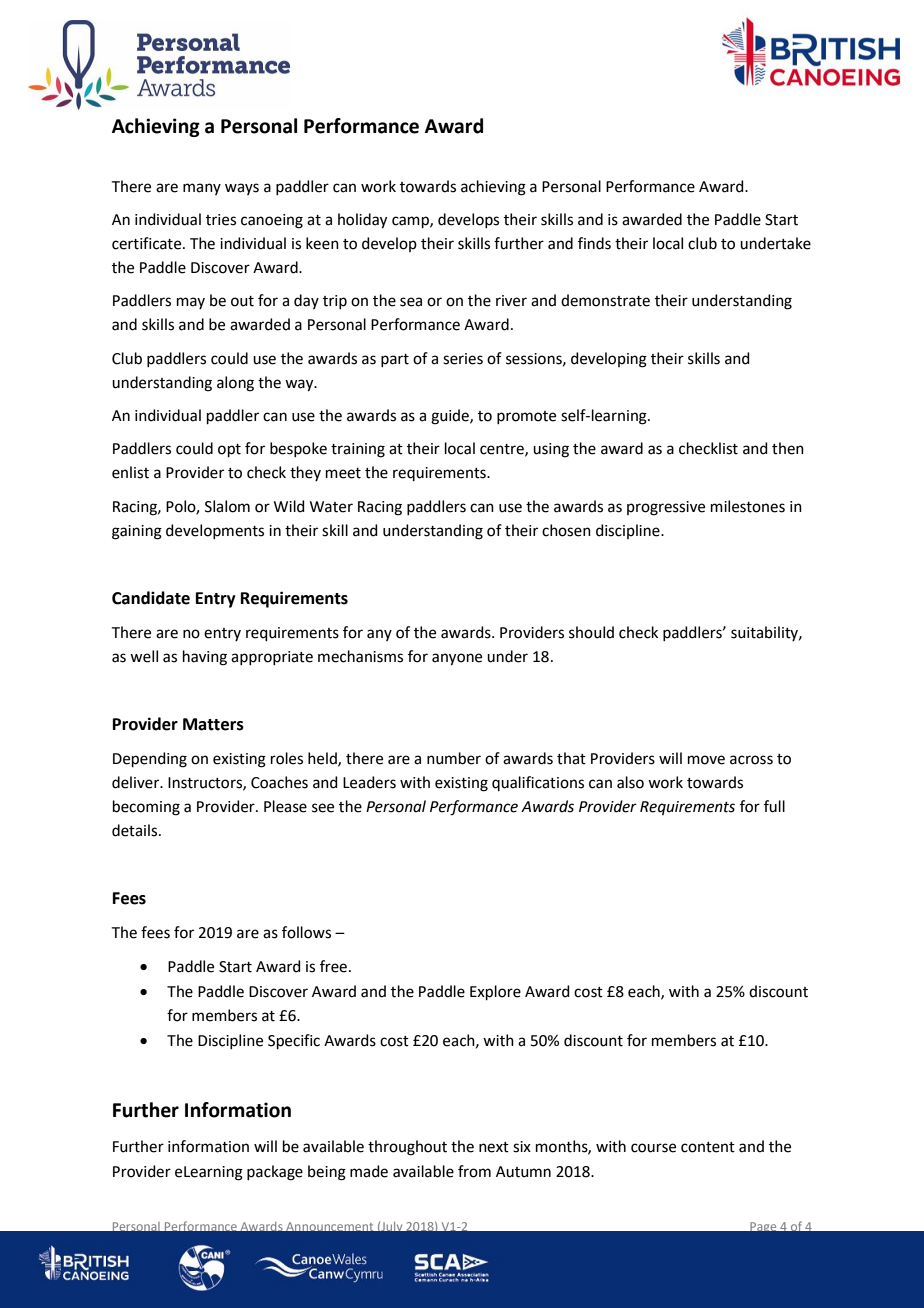 The image size is (924, 1308). Describe the element at coordinates (221, 220) in the screenshot. I see `tries` at that location.
